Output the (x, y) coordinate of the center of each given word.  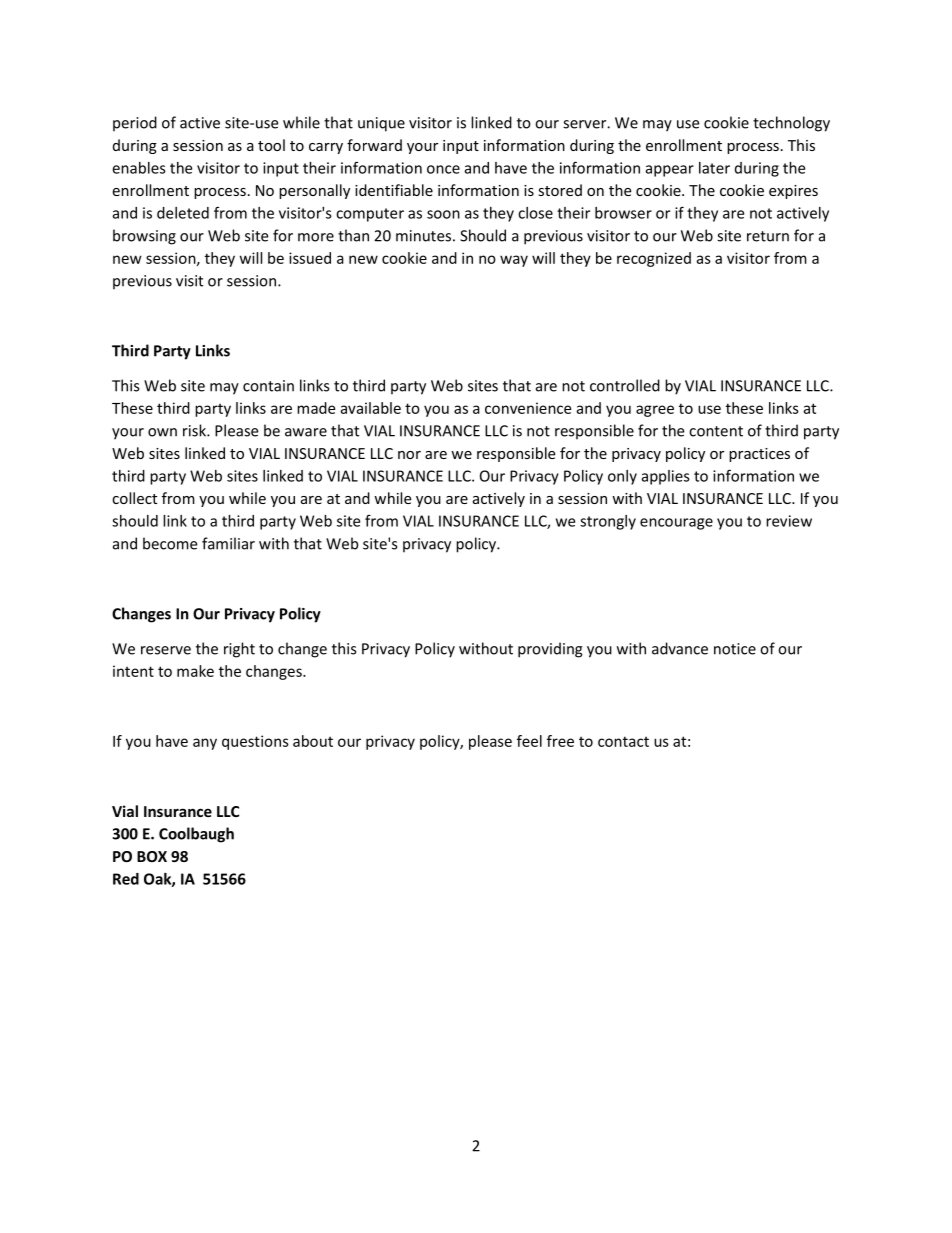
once (443, 169)
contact (623, 741)
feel (529, 741)
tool (271, 145)
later (714, 168)
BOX (152, 856)
